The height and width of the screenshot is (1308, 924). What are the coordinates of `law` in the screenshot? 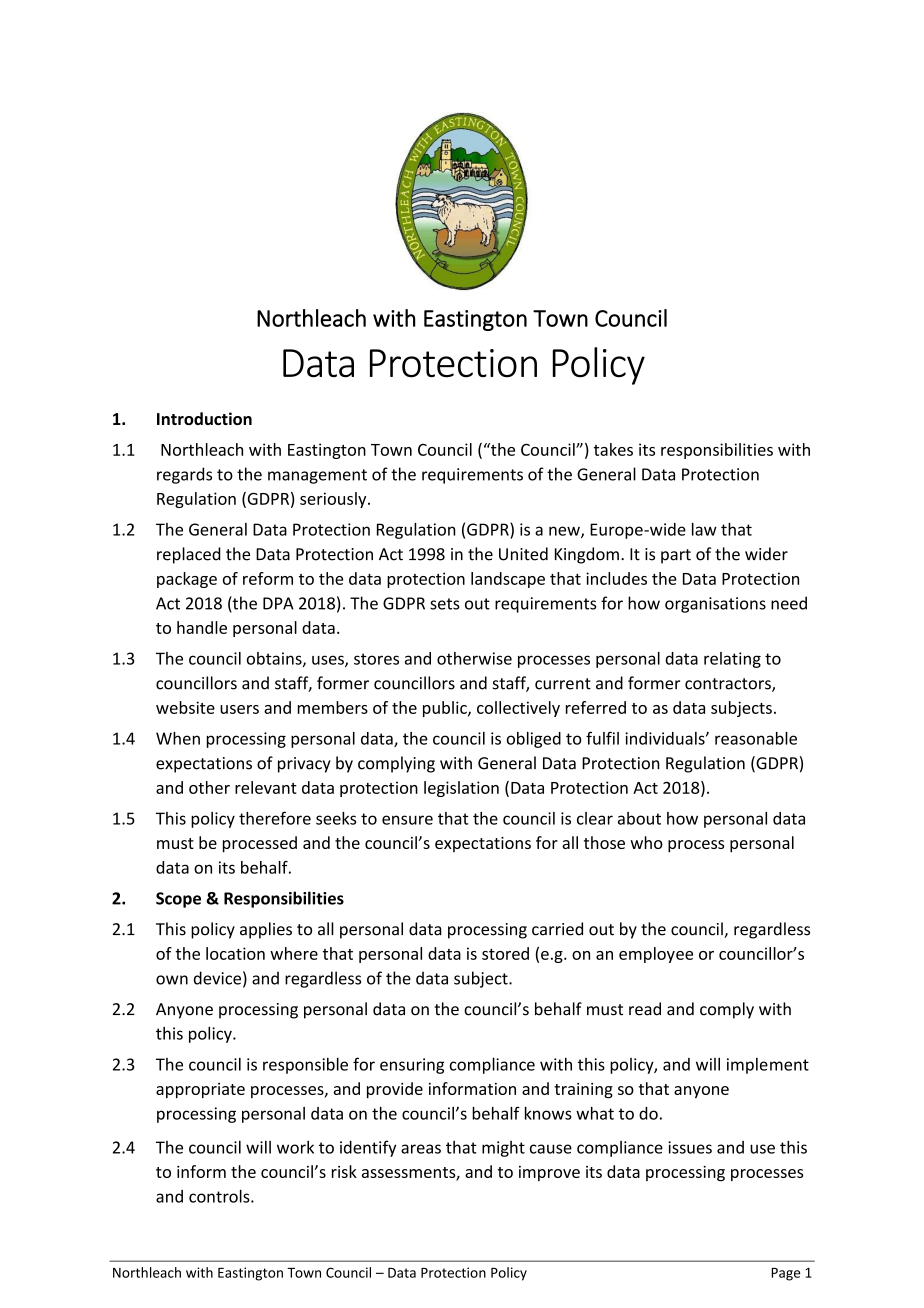 It's located at (704, 529).
